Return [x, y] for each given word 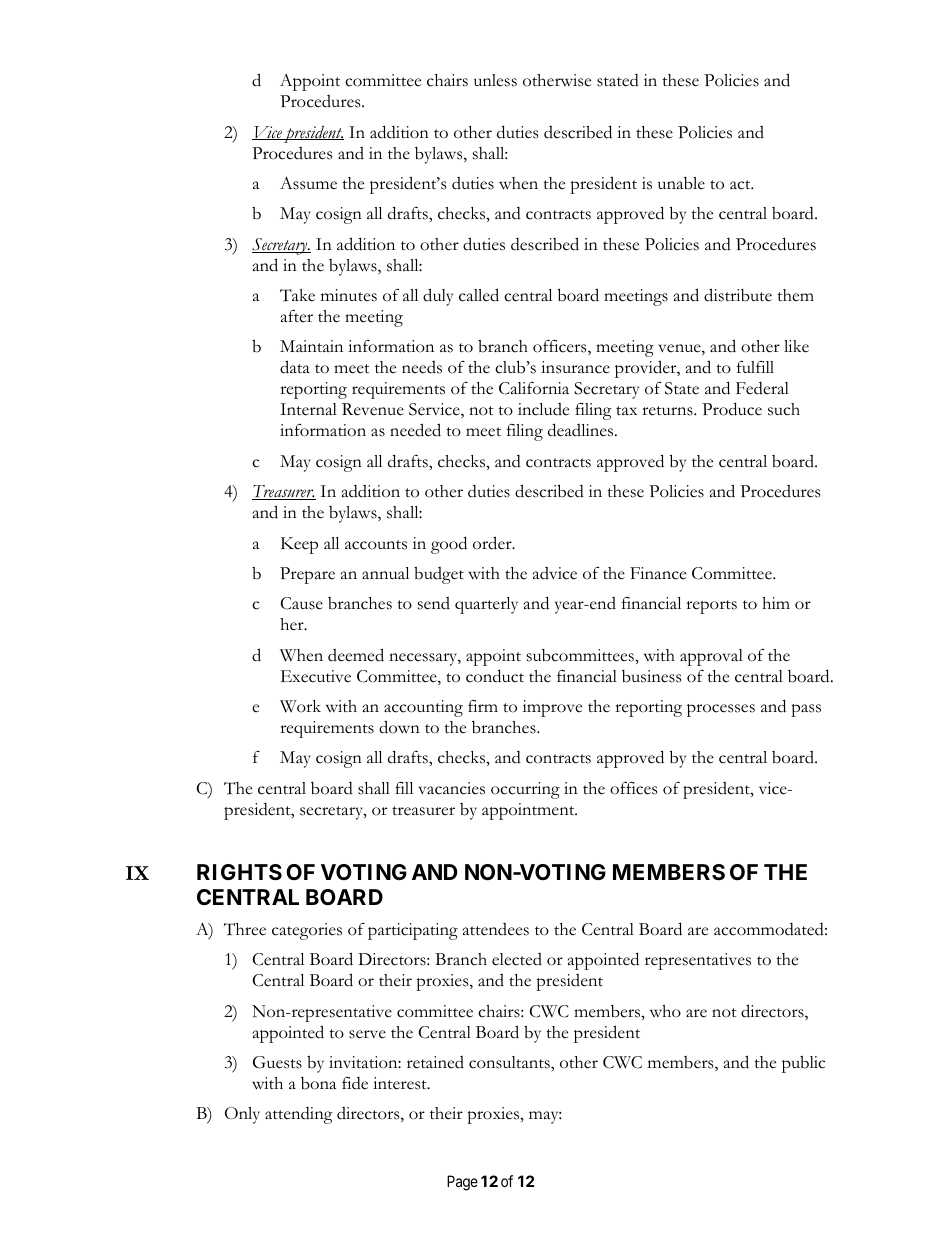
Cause [302, 603]
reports [711, 607]
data [295, 367]
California [534, 388]
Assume [308, 183]
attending [299, 1115]
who [665, 1011]
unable [681, 183]
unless [495, 80]
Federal [762, 388]
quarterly [486, 605]
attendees [496, 929]
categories [307, 931]
